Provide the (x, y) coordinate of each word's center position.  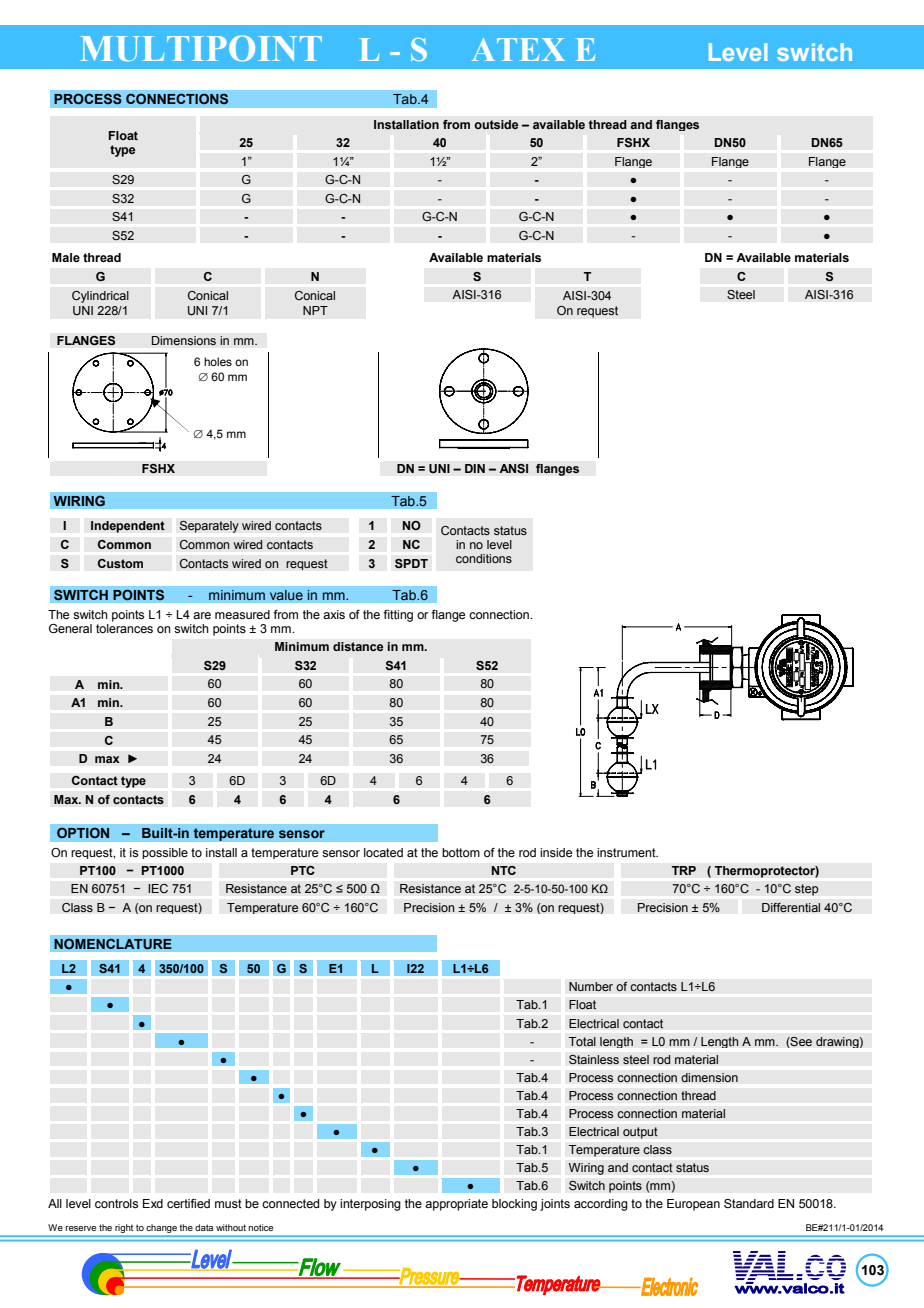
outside (496, 124)
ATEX (518, 49)
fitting (398, 616)
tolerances (124, 628)
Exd (153, 1203)
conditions (484, 558)
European (693, 1205)
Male (66, 257)
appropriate (456, 1205)
